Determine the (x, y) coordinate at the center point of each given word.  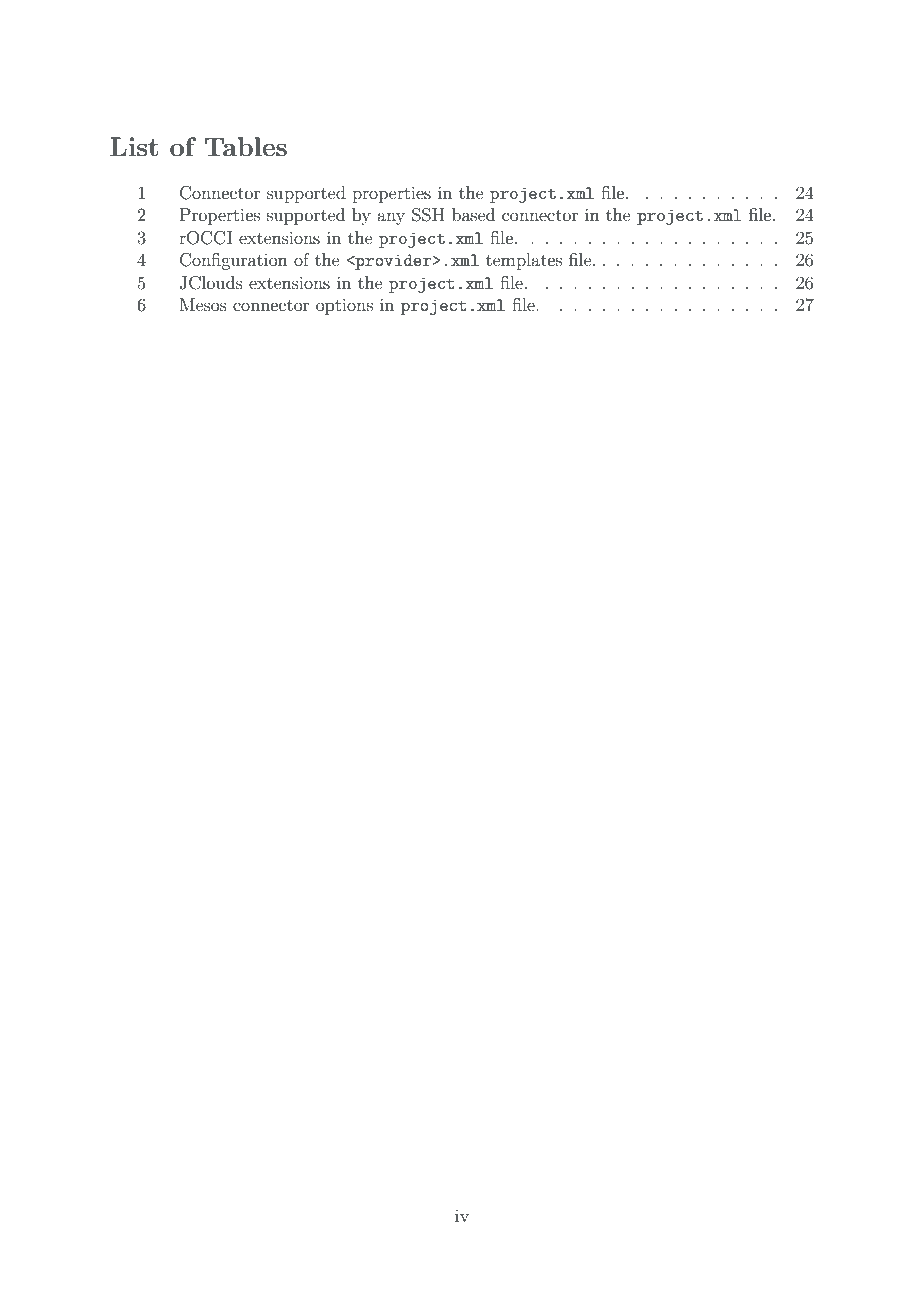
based (473, 214)
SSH (428, 215)
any (391, 218)
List (134, 146)
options (344, 306)
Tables (246, 146)
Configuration (234, 261)
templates (524, 261)
